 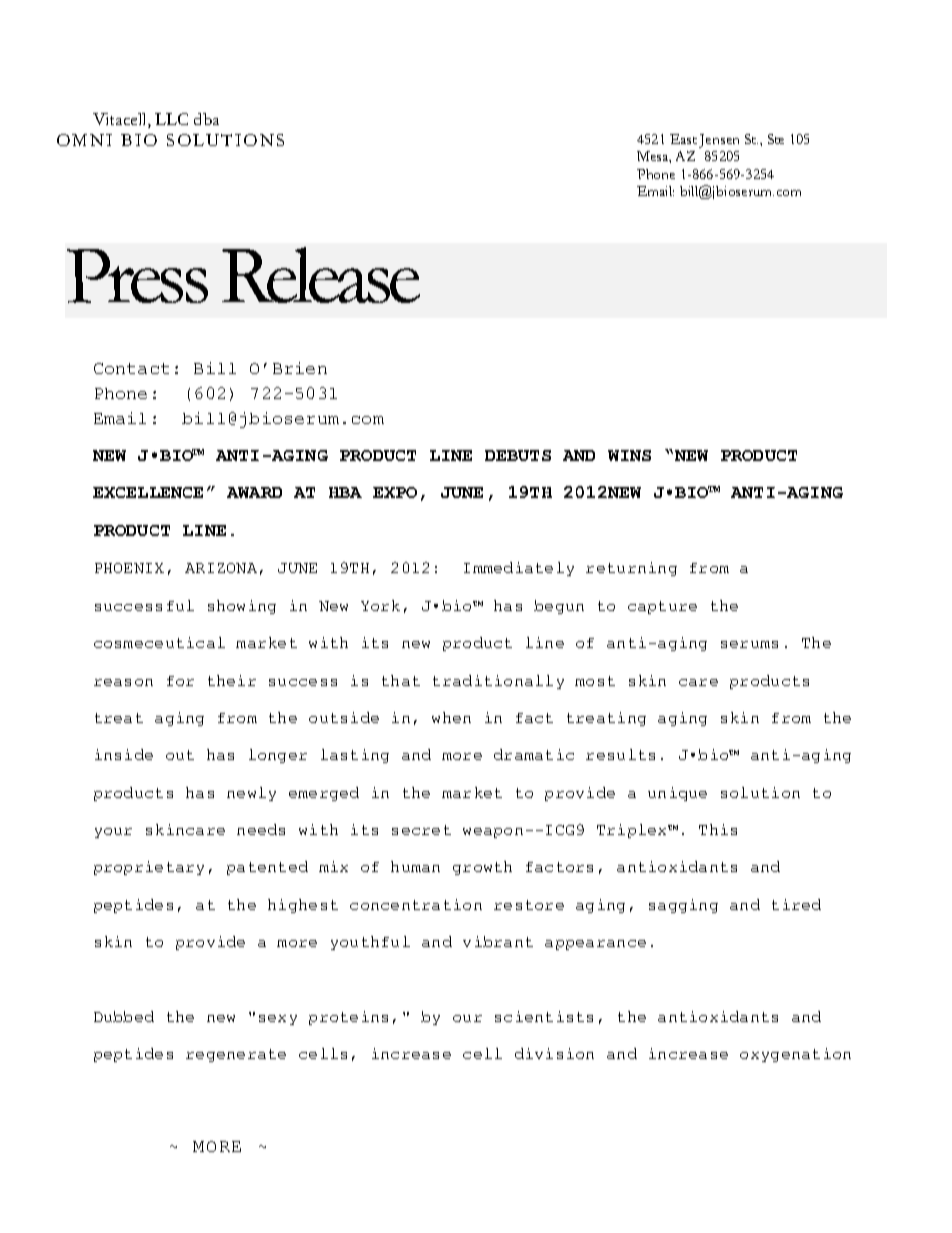 What do you see at coordinates (719, 141) in the screenshot?
I see `Jensen` at bounding box center [719, 141].
